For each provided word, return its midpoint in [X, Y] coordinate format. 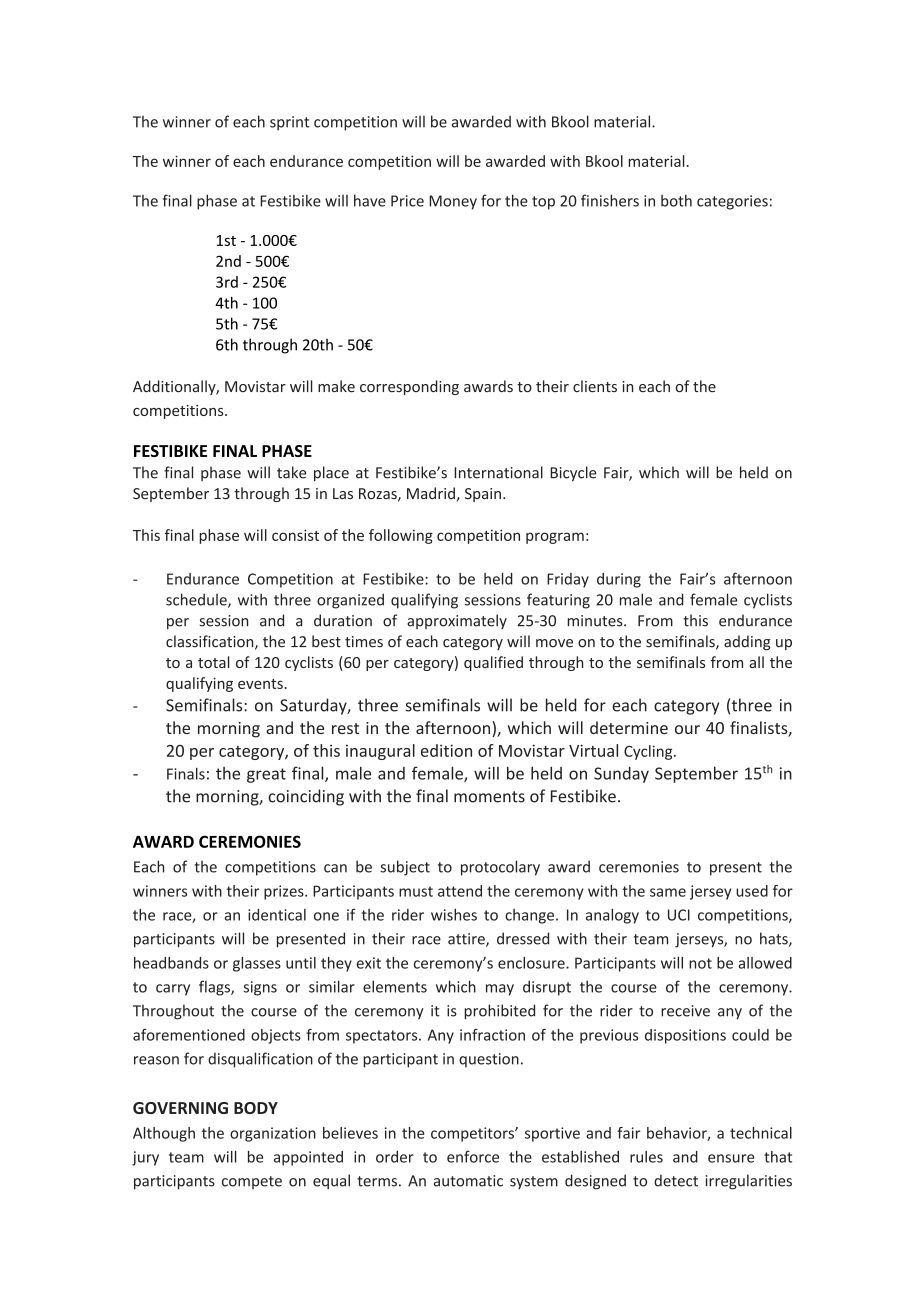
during [619, 580]
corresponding [409, 387]
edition [446, 750]
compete [252, 1182]
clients [595, 386]
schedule [197, 600]
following [401, 536]
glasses [257, 964]
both [676, 200]
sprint [290, 123]
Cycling [649, 752]
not [700, 963]
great [266, 775]
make [336, 386]
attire [467, 940]
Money [453, 202]
